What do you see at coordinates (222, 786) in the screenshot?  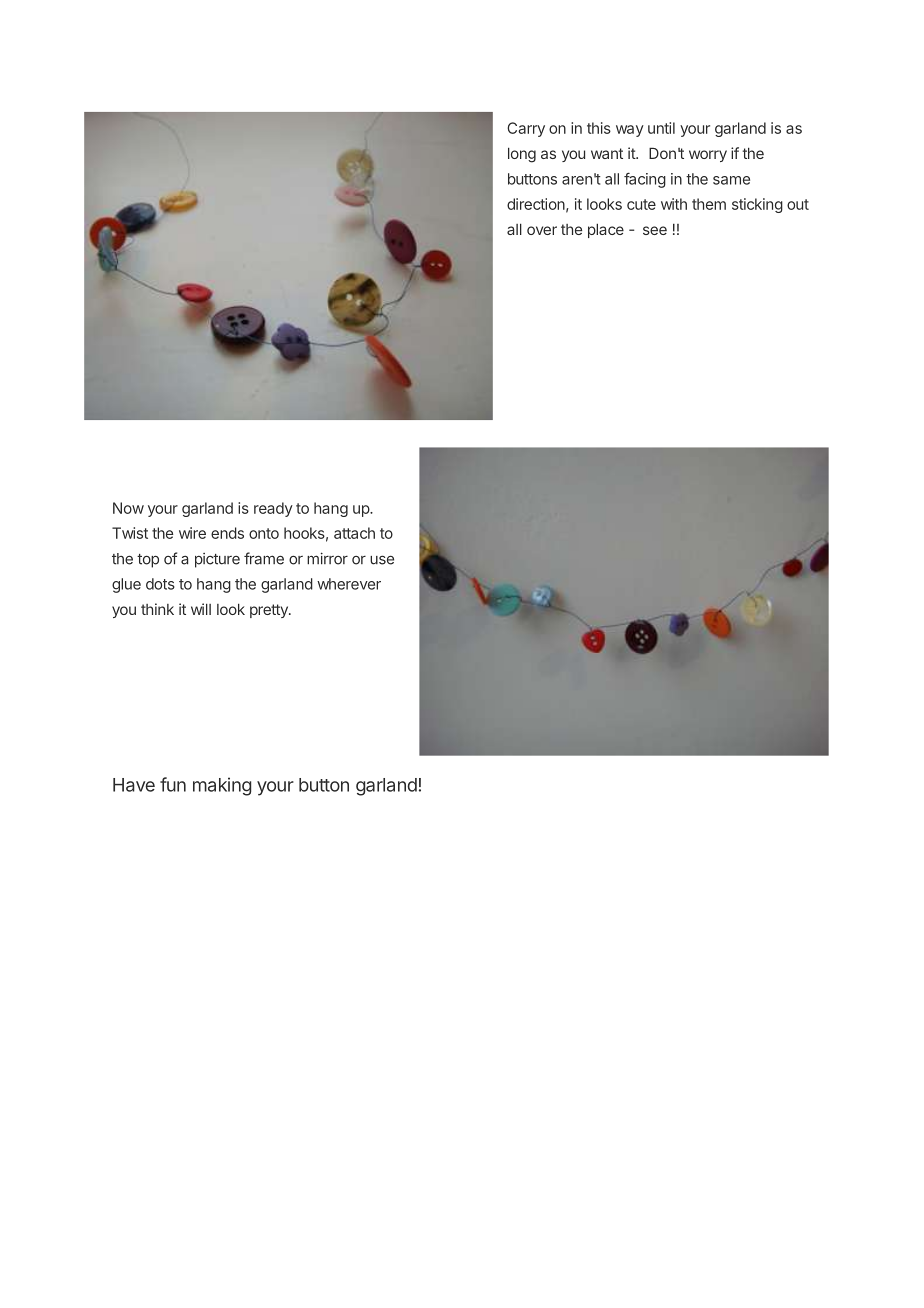 I see `making` at bounding box center [222, 786].
